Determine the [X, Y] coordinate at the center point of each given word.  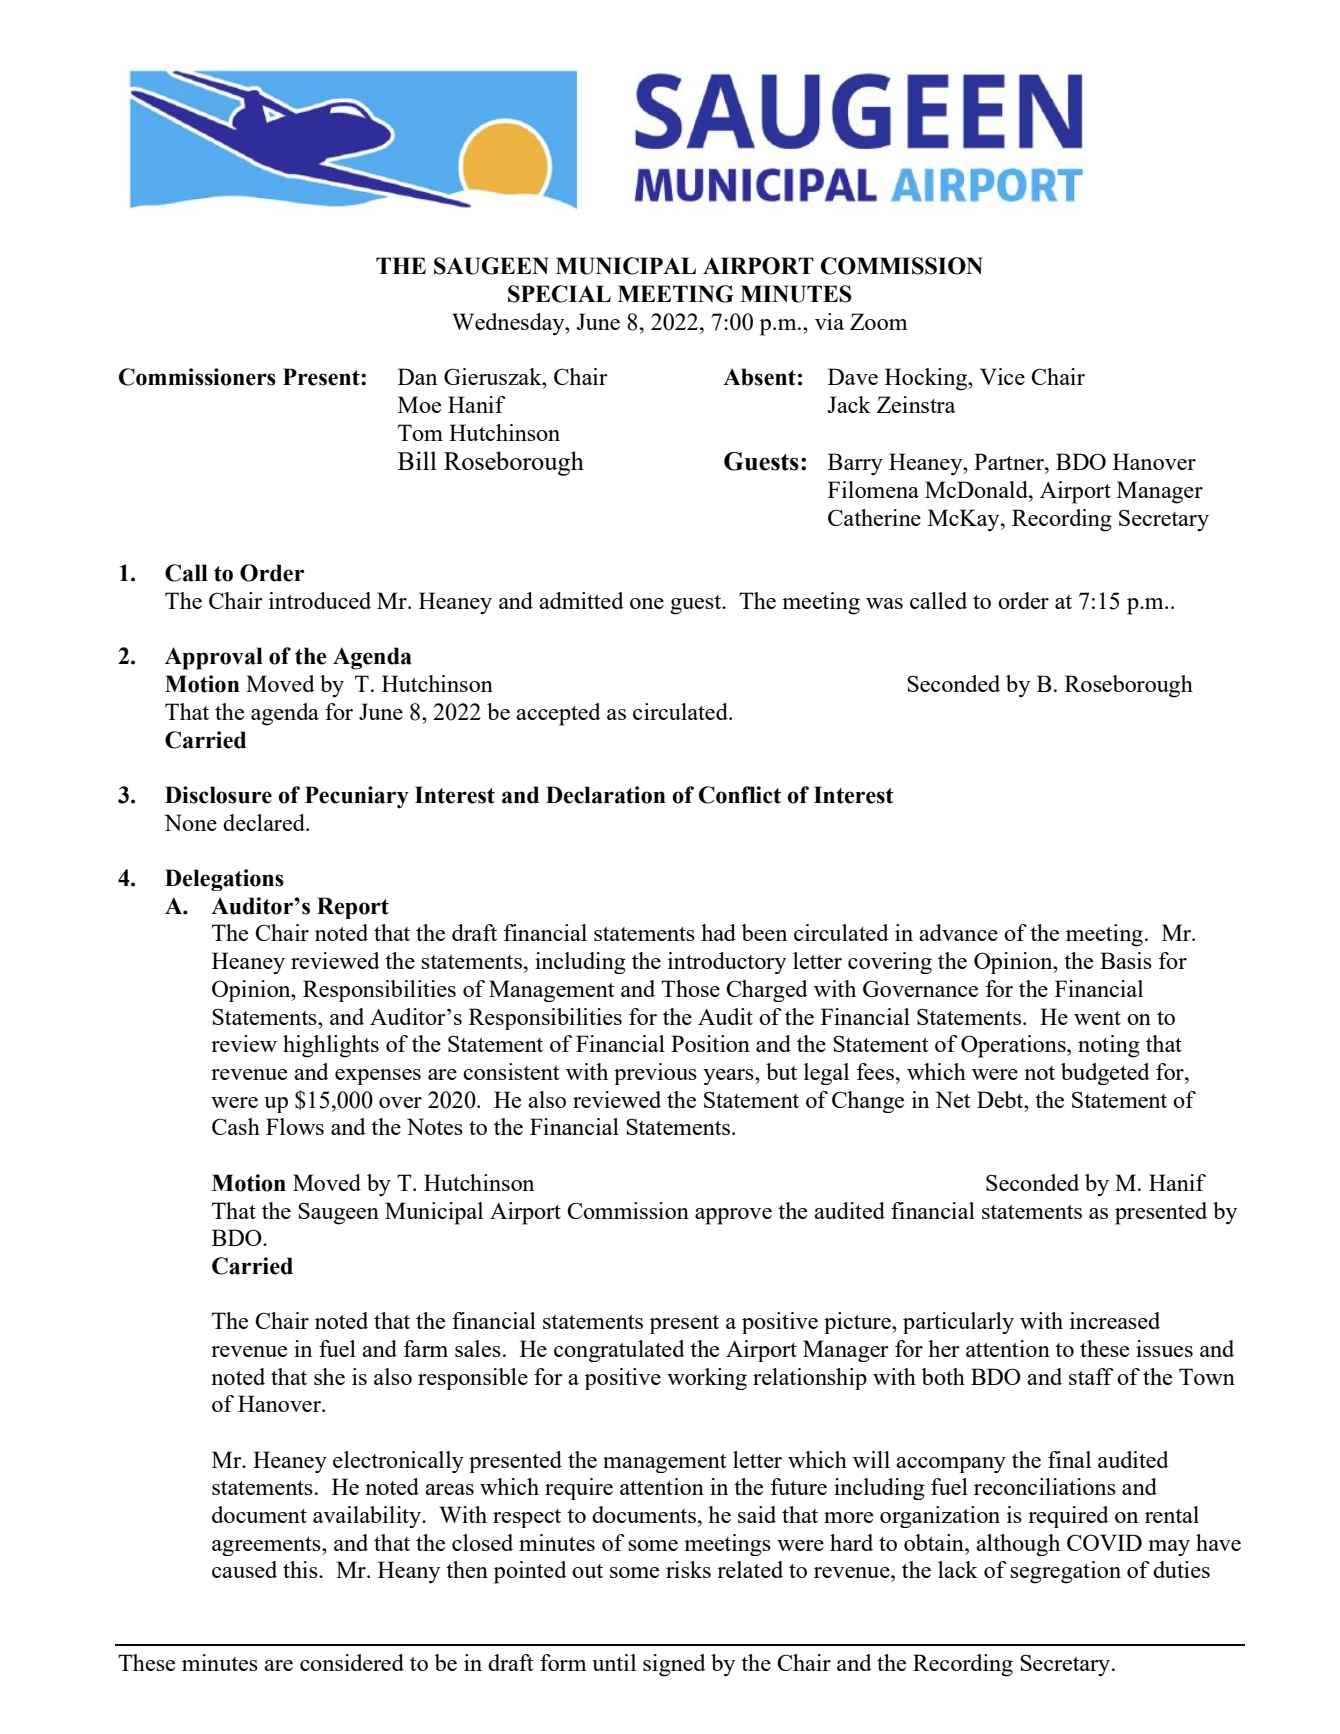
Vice [1002, 376]
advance [958, 932]
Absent [759, 377]
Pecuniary [357, 797]
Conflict [740, 795]
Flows [295, 1126]
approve [733, 1216]
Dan [417, 376]
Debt [1001, 1099]
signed [674, 1665]
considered [352, 1662]
